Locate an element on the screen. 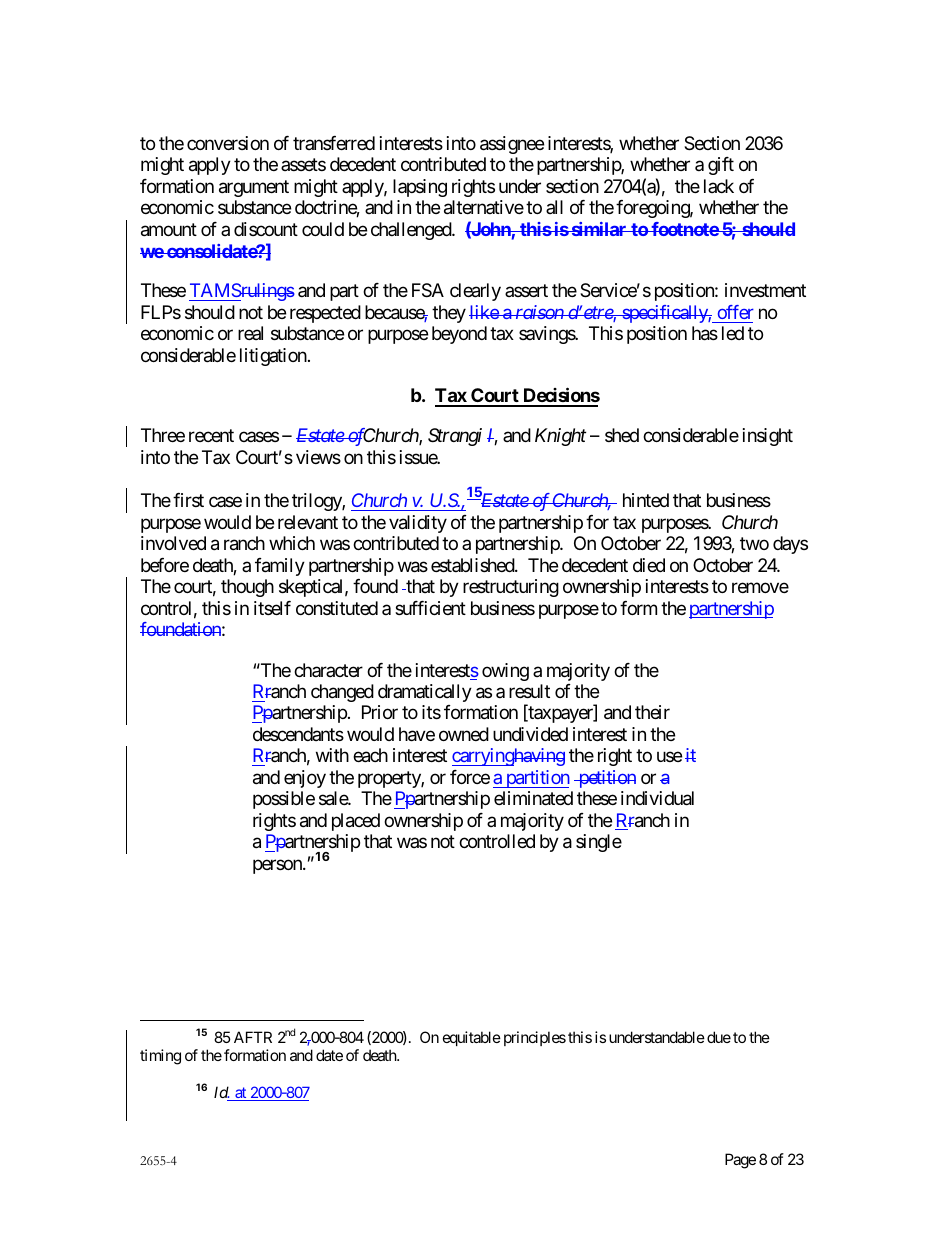  individual is located at coordinates (657, 798).
